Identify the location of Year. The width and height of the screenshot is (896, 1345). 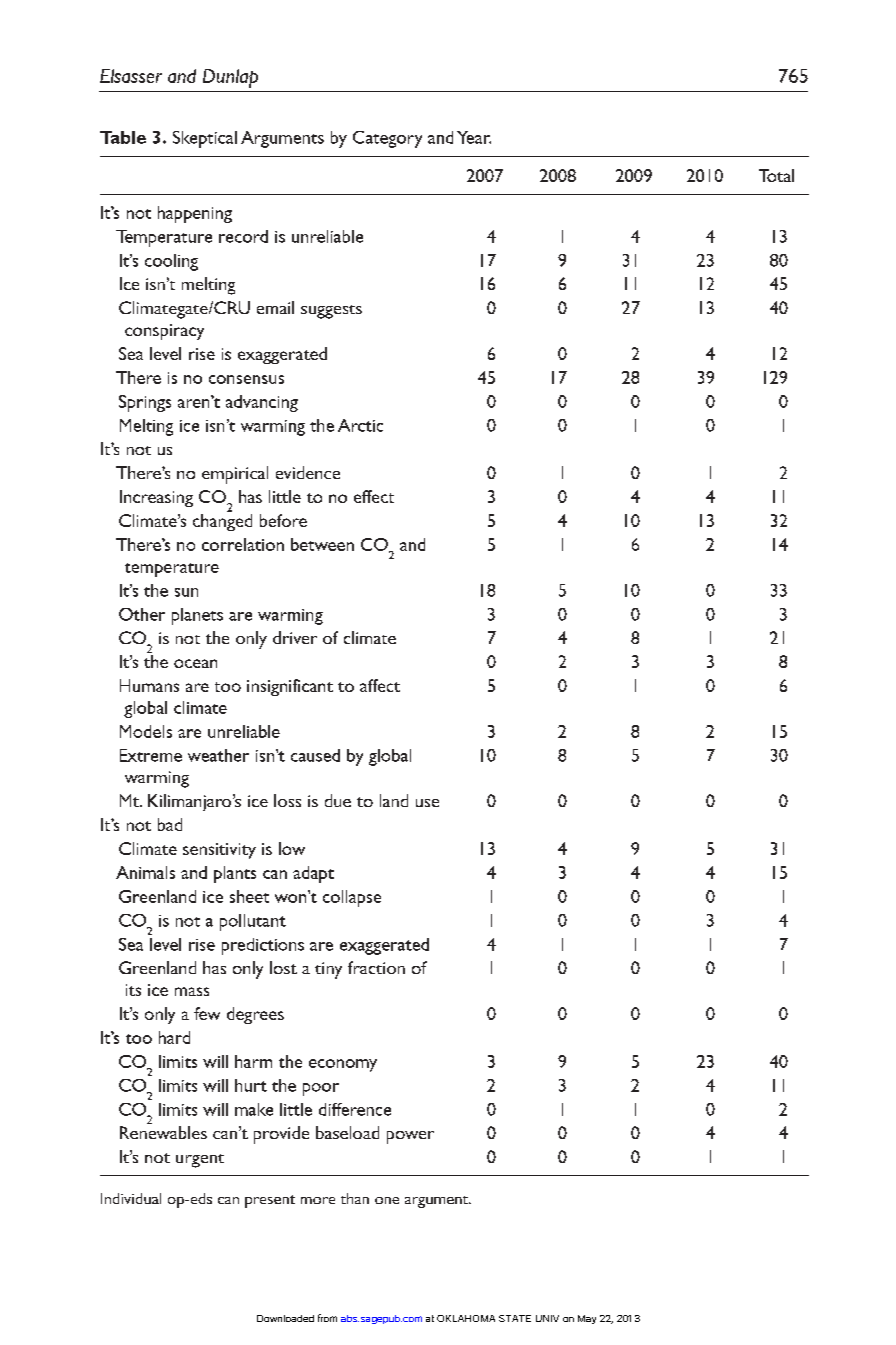
(474, 137).
